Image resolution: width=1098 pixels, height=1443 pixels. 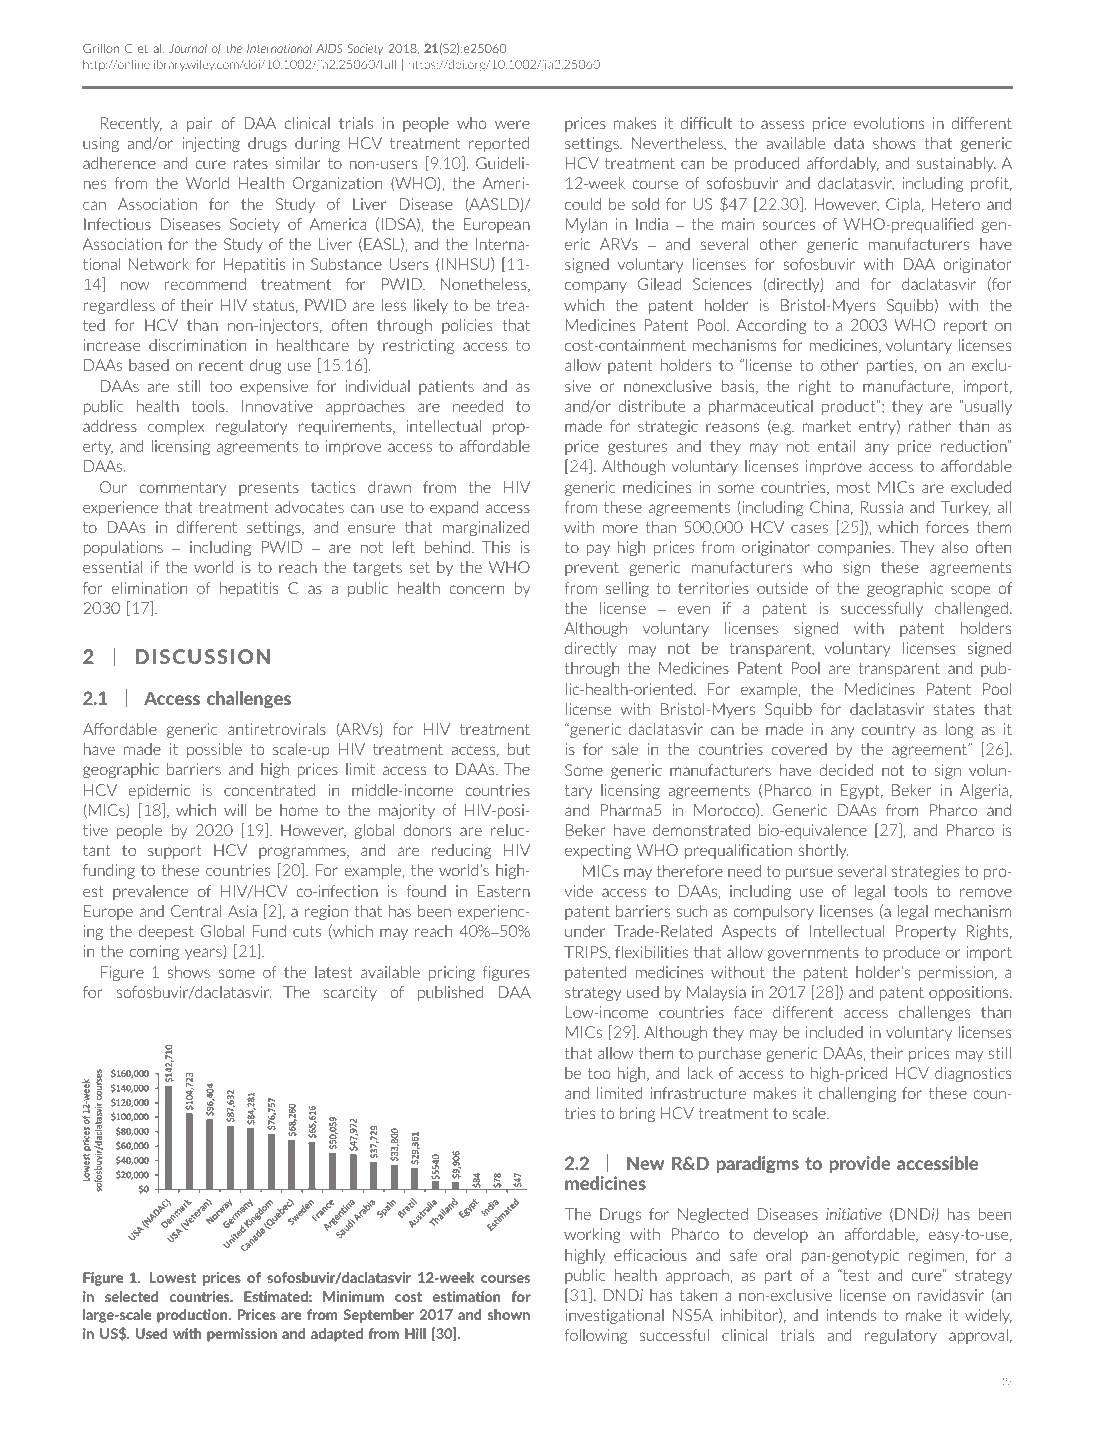 What do you see at coordinates (834, 1032) in the document?
I see `included` at bounding box center [834, 1032].
